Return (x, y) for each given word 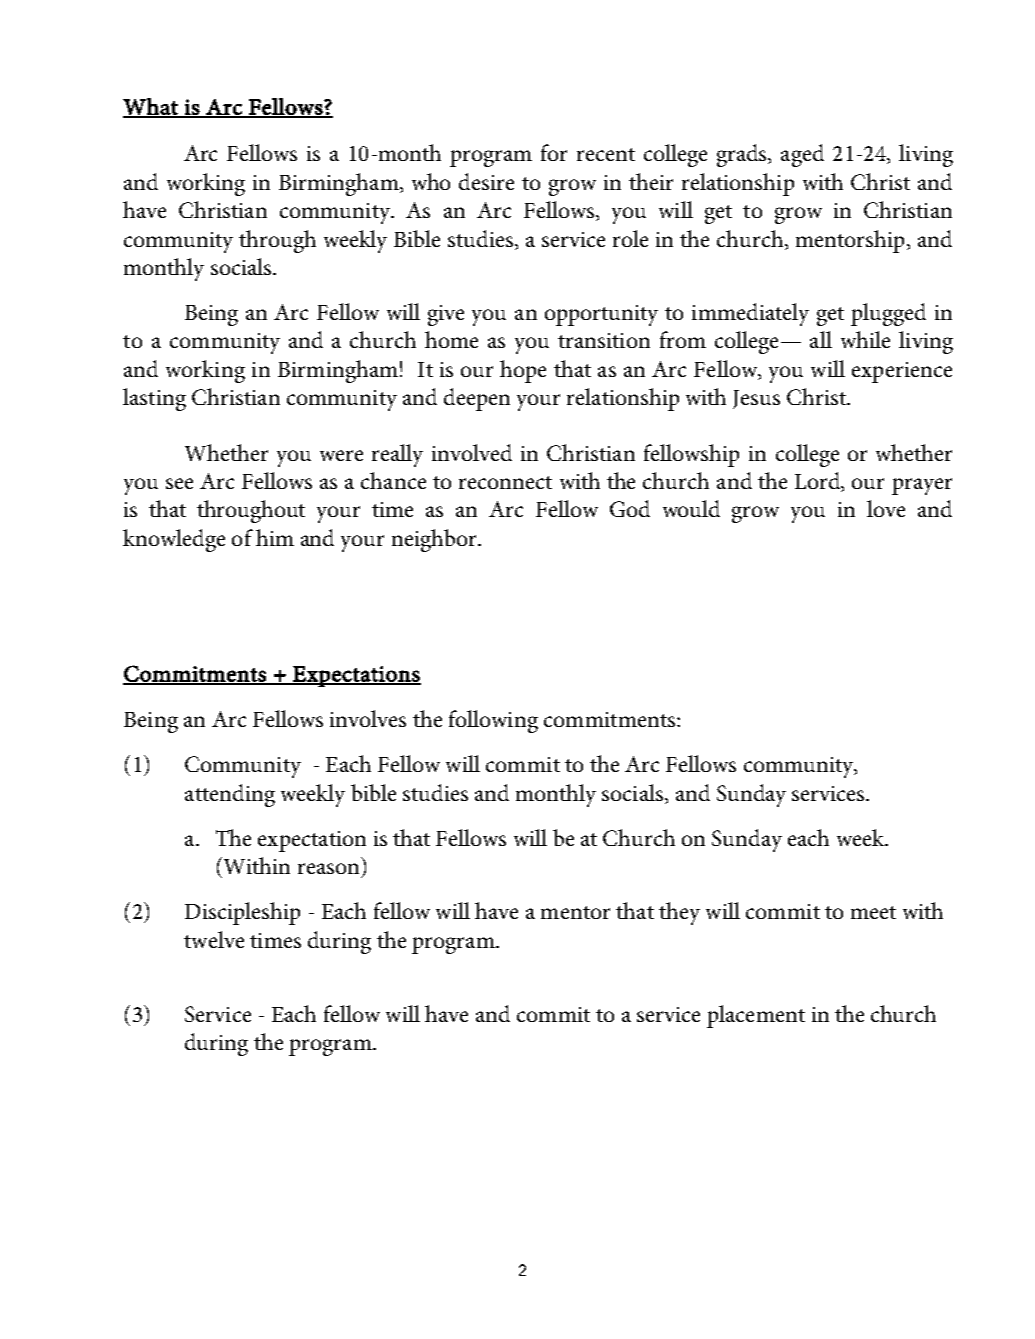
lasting (154, 399)
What (151, 107)
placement (756, 1016)
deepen (477, 399)
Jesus (756, 399)
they (679, 913)
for (554, 152)
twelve (214, 939)
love (886, 508)
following (493, 721)
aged (802, 155)
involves (368, 718)
